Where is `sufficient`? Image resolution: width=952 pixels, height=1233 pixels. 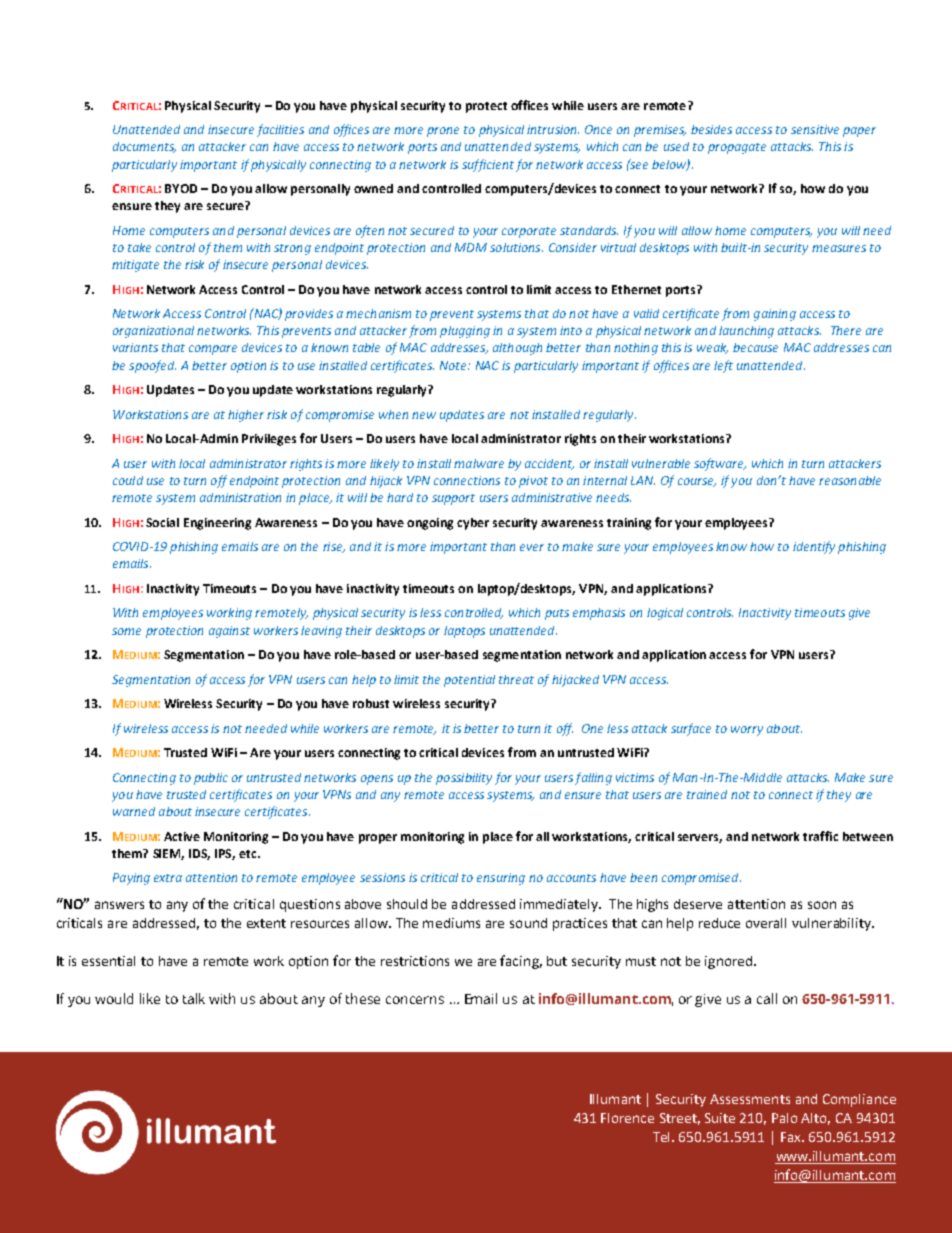 sufficient is located at coordinates (488, 165).
